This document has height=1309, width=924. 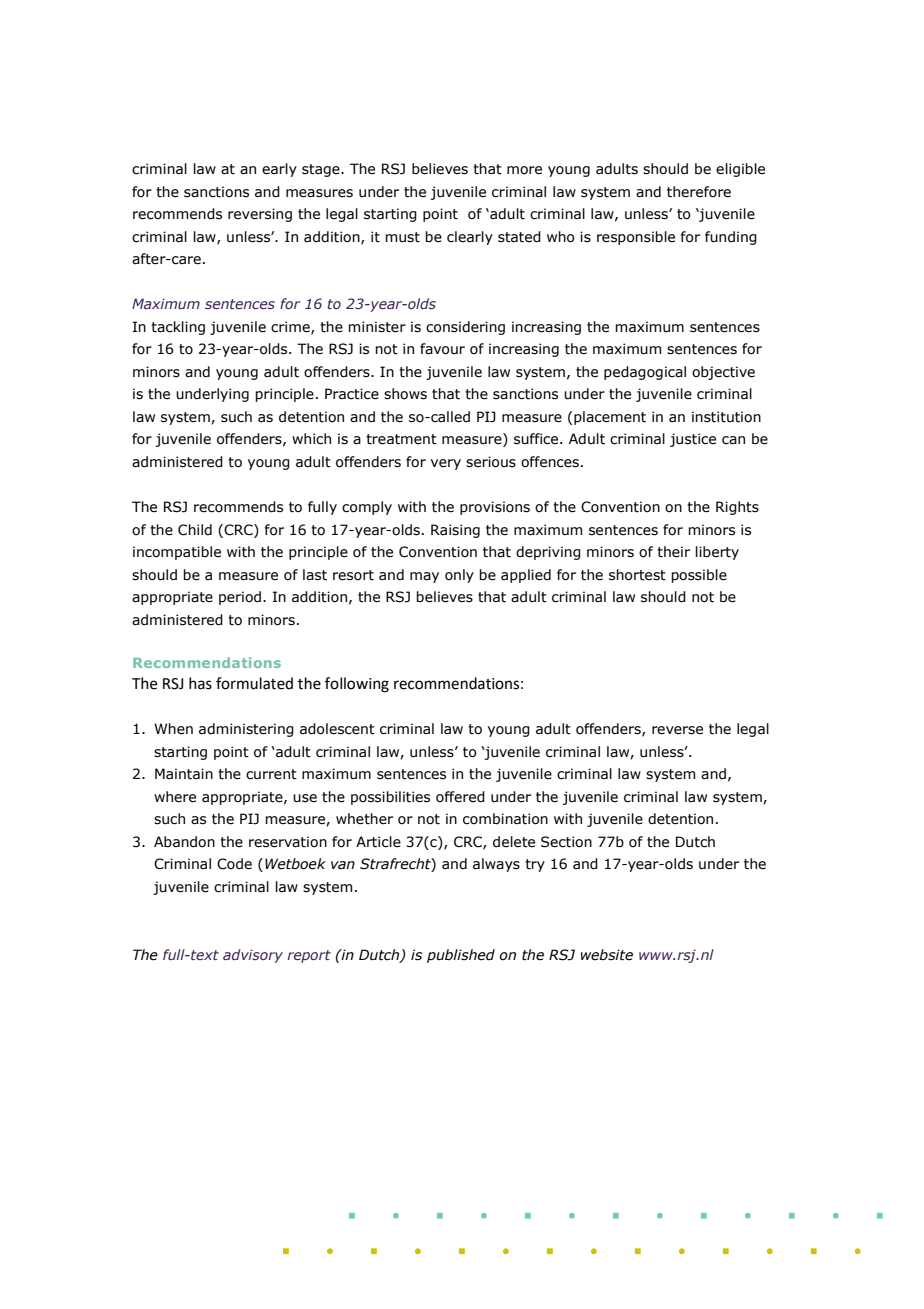 What do you see at coordinates (459, 576) in the document?
I see `only` at bounding box center [459, 576].
